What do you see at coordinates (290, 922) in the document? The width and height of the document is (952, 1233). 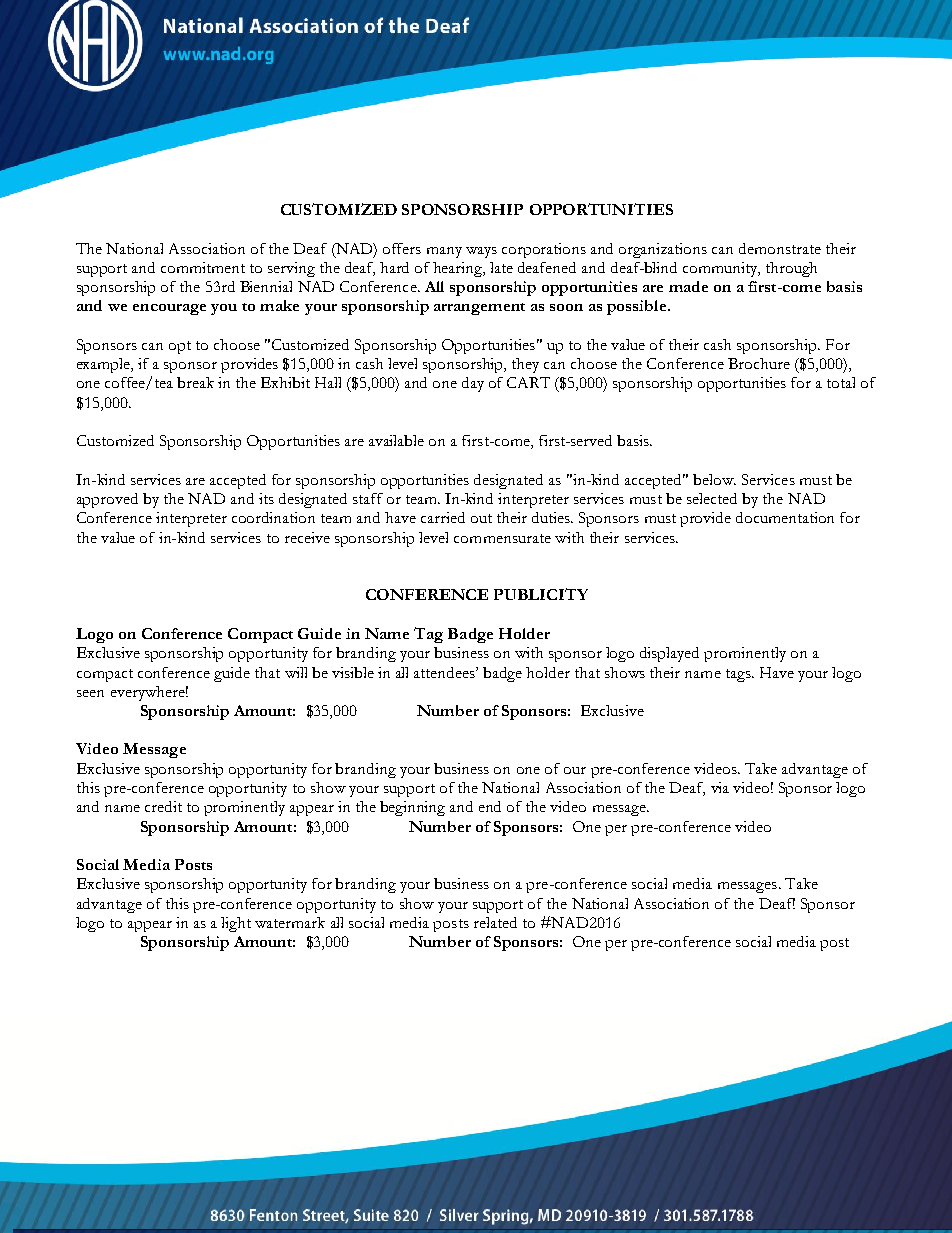 I see `watermark` at bounding box center [290, 922].
